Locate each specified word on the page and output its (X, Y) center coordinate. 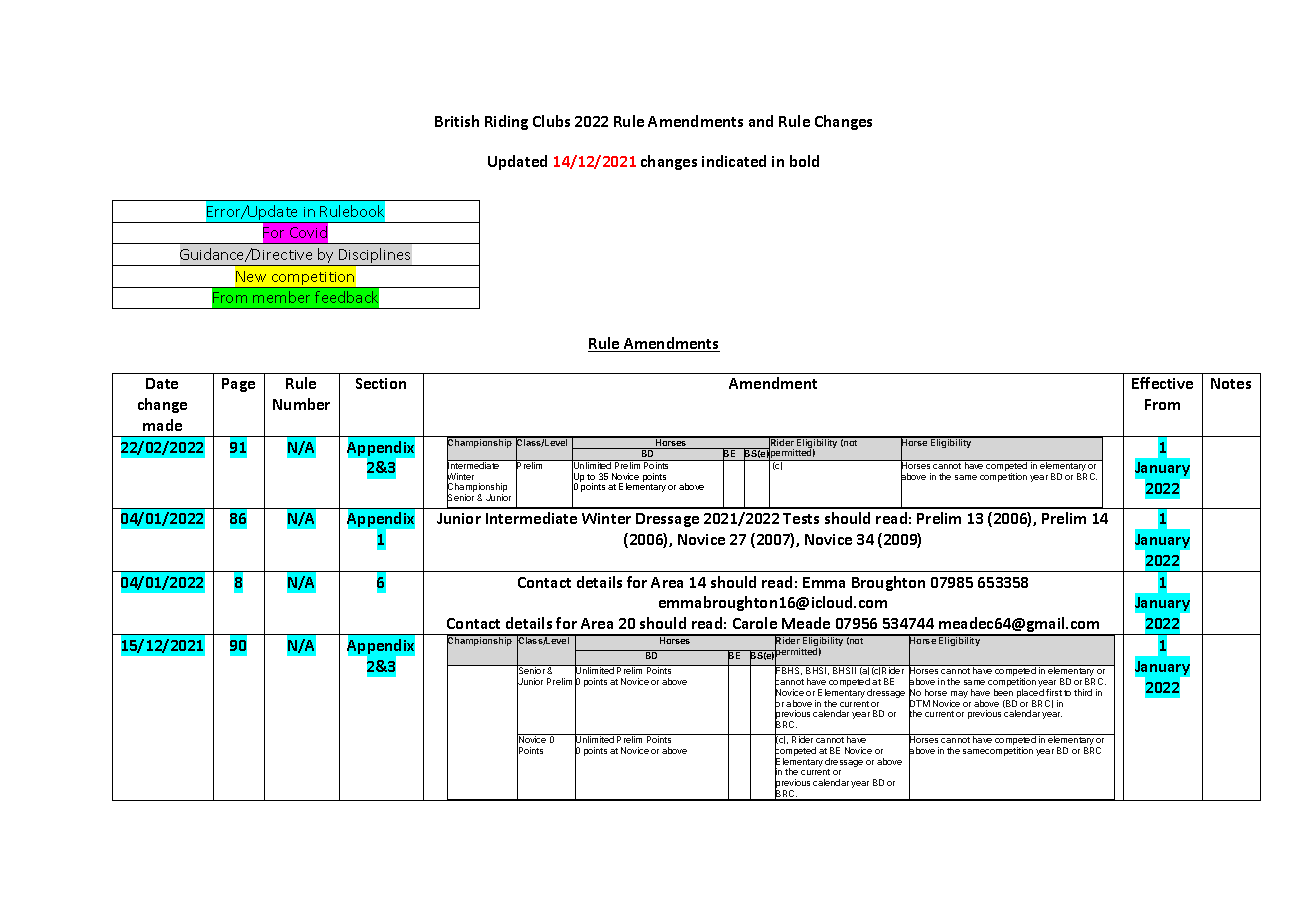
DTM (919, 704)
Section (381, 383)
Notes (1231, 383)
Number (301, 404)
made (162, 425)
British (457, 121)
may (959, 696)
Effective (1162, 383)
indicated (734, 161)
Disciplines (375, 257)
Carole (755, 623)
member (281, 297)
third (1083, 692)
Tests (801, 518)
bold (804, 161)
